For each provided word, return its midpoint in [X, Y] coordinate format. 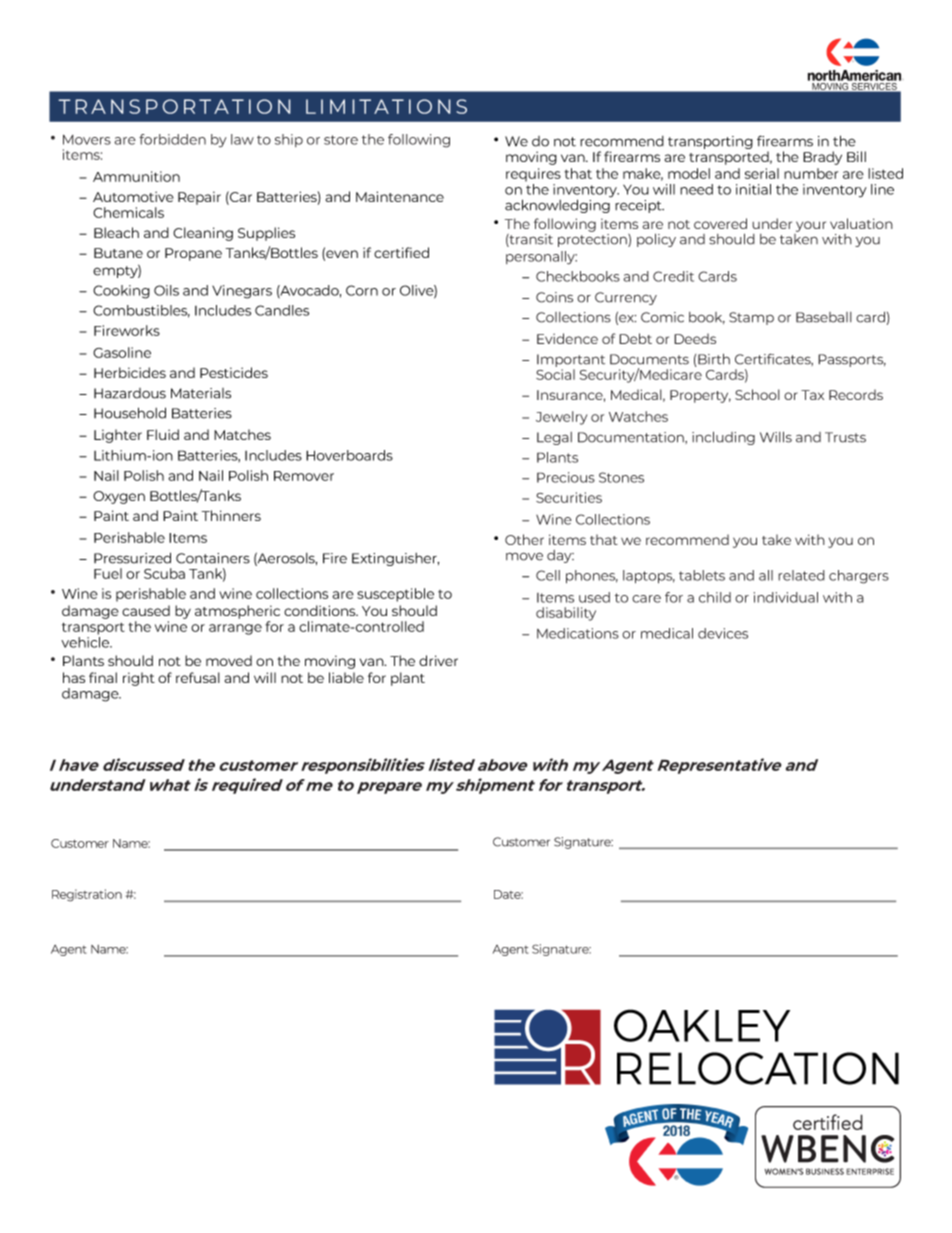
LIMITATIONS [386, 106]
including [723, 438]
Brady [822, 158]
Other [524, 539]
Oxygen [119, 497]
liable [346, 677]
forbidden [172, 139]
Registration [87, 895]
